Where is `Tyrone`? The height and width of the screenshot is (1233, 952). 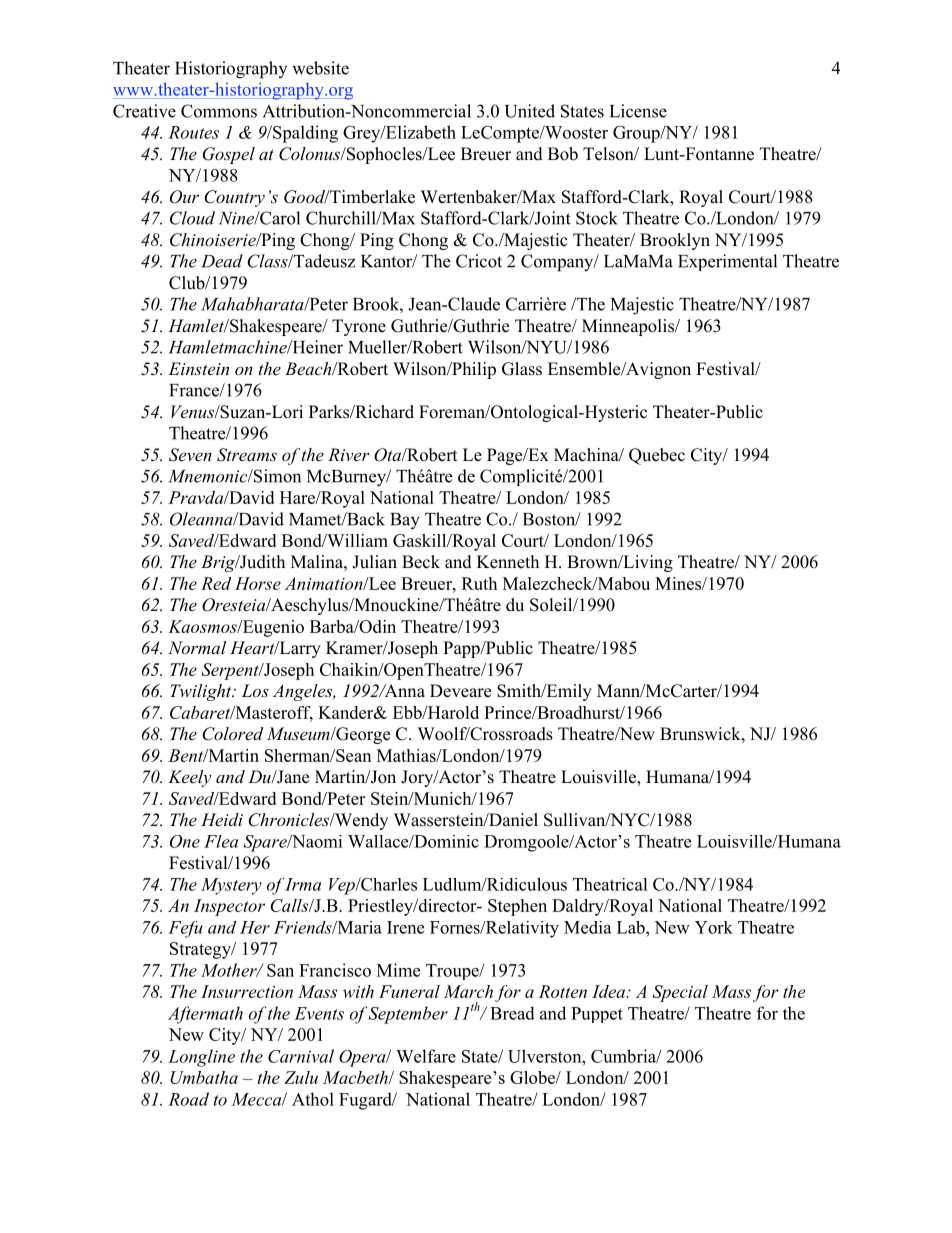 Tyrone is located at coordinates (359, 327).
